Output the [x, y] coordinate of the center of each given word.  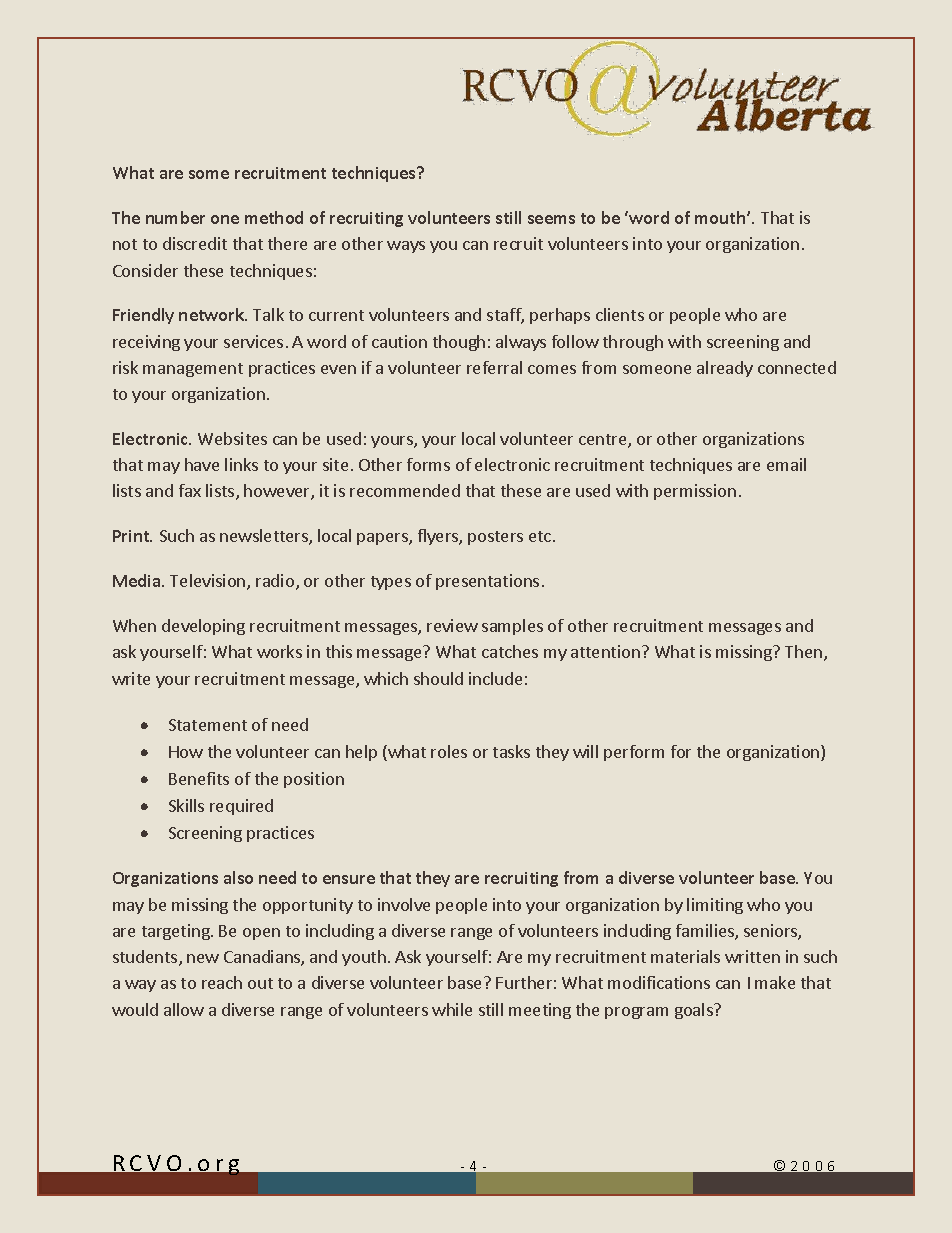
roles [449, 751]
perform [634, 753]
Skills [186, 805]
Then [803, 651]
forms [428, 464]
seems [551, 219]
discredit [195, 243]
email [786, 464]
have [202, 464]
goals [695, 1011]
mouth [721, 217]
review [452, 625]
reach [222, 982]
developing [203, 627]
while [452, 1009]
